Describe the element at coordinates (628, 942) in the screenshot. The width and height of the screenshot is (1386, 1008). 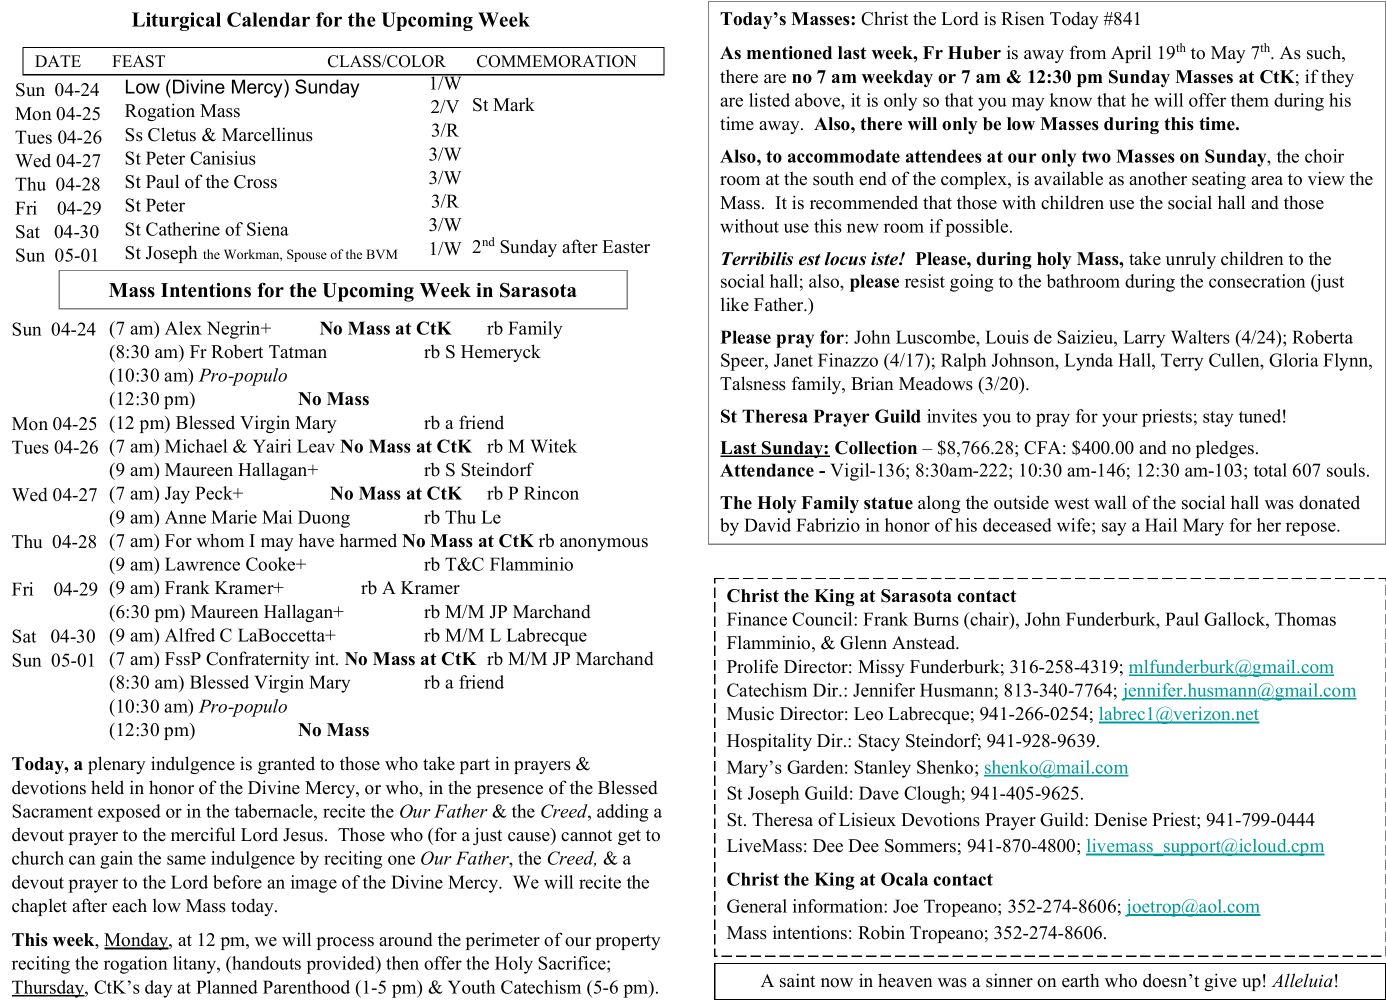
I see `property` at that location.
